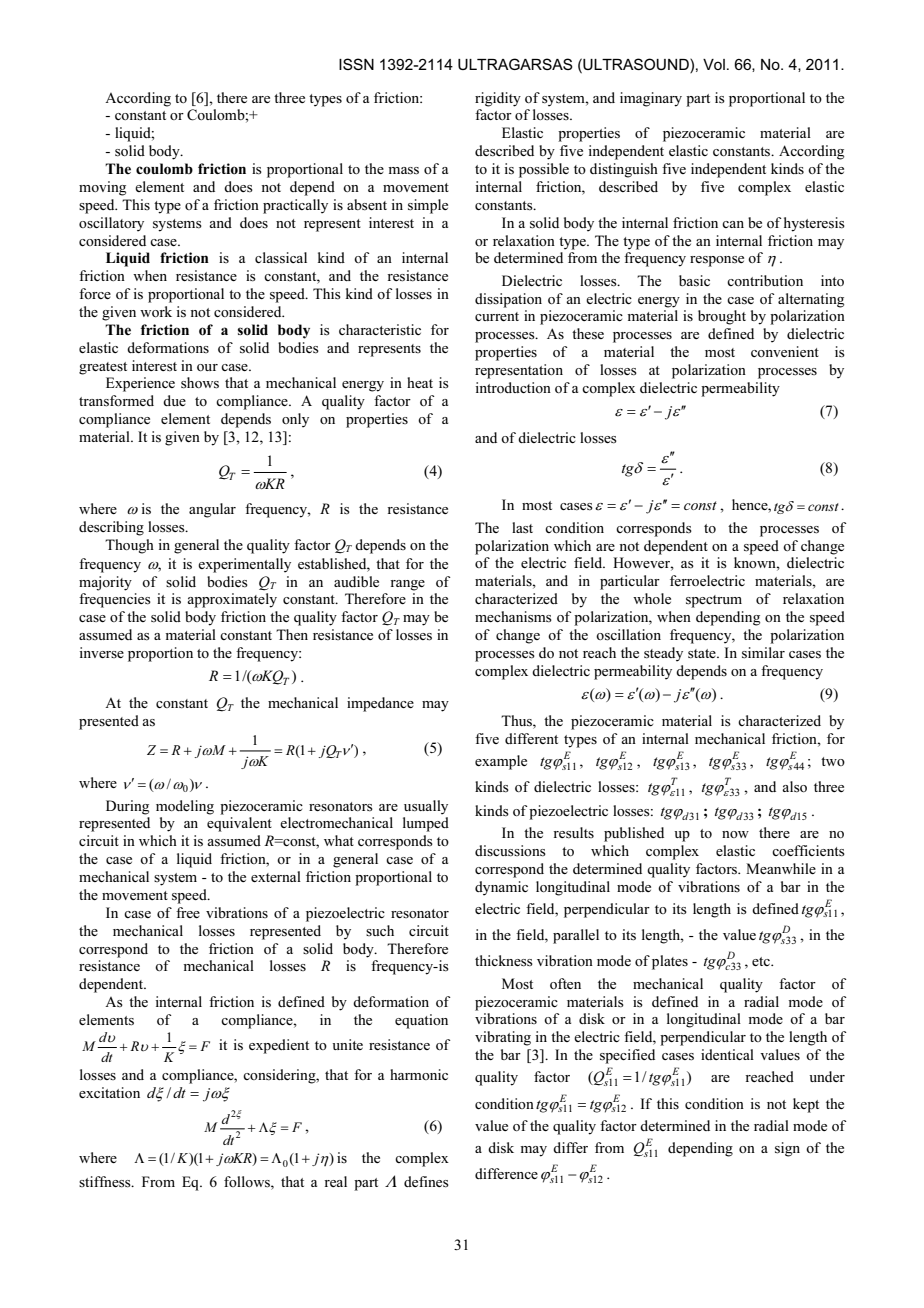 The image size is (924, 1308). What do you see at coordinates (714, 601) in the document?
I see `spectrum` at bounding box center [714, 601].
